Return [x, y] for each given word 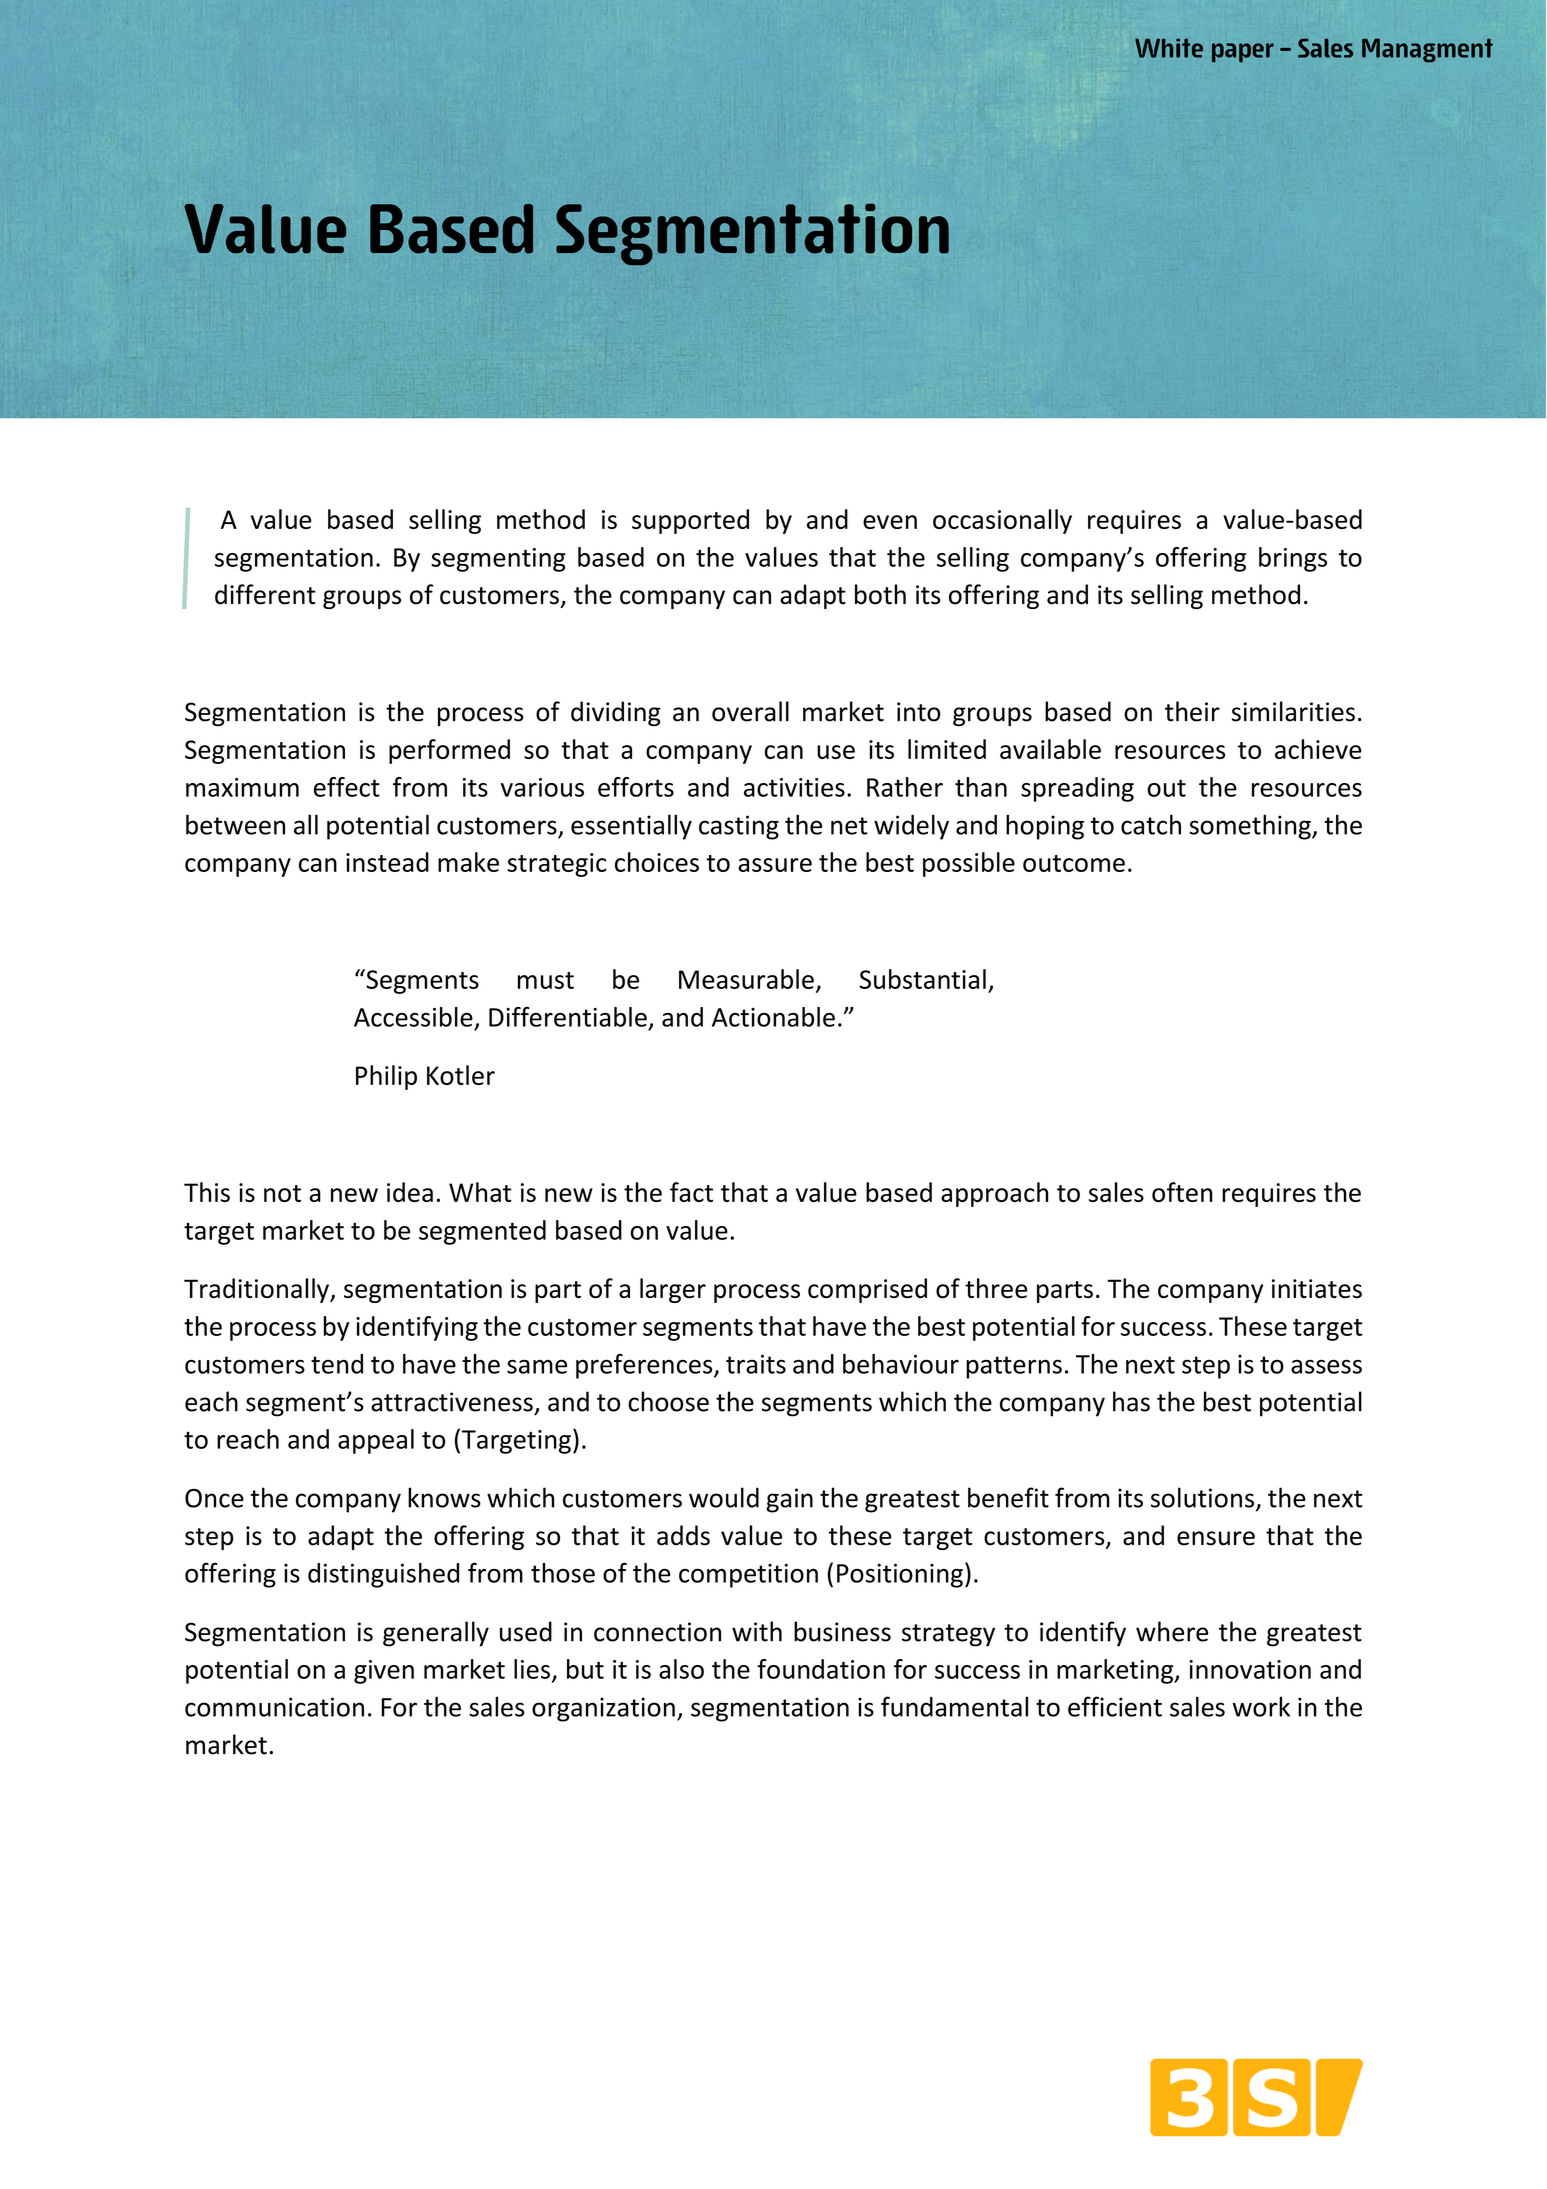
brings [1293, 559]
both [880, 594]
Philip [386, 1077]
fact [691, 1192]
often [1182, 1192]
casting [739, 827]
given [384, 1672]
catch [1151, 824]
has [1131, 1401]
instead [387, 862]
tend [337, 1364]
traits [756, 1364]
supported [690, 521]
